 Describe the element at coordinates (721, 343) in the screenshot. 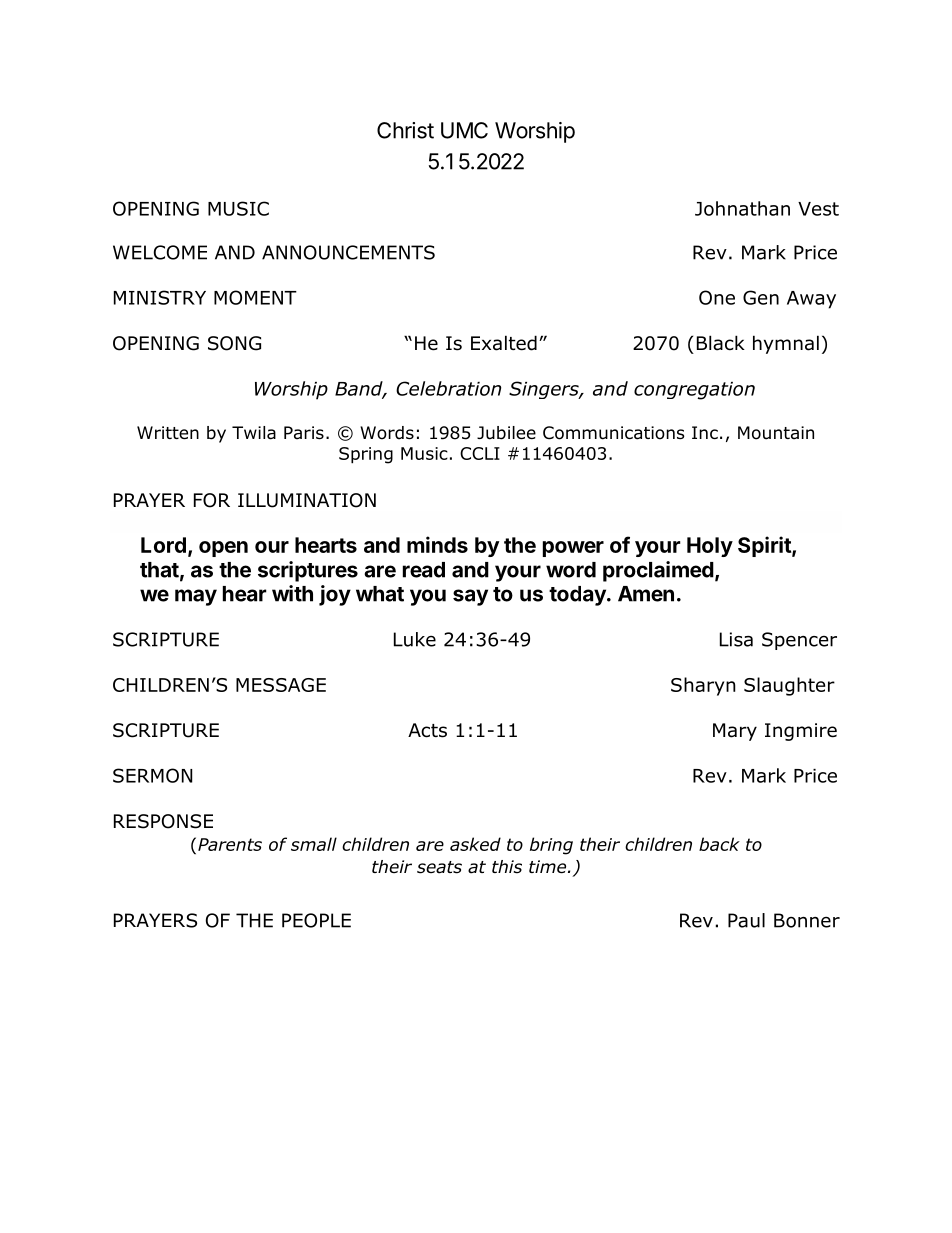

I see `Black` at that location.
